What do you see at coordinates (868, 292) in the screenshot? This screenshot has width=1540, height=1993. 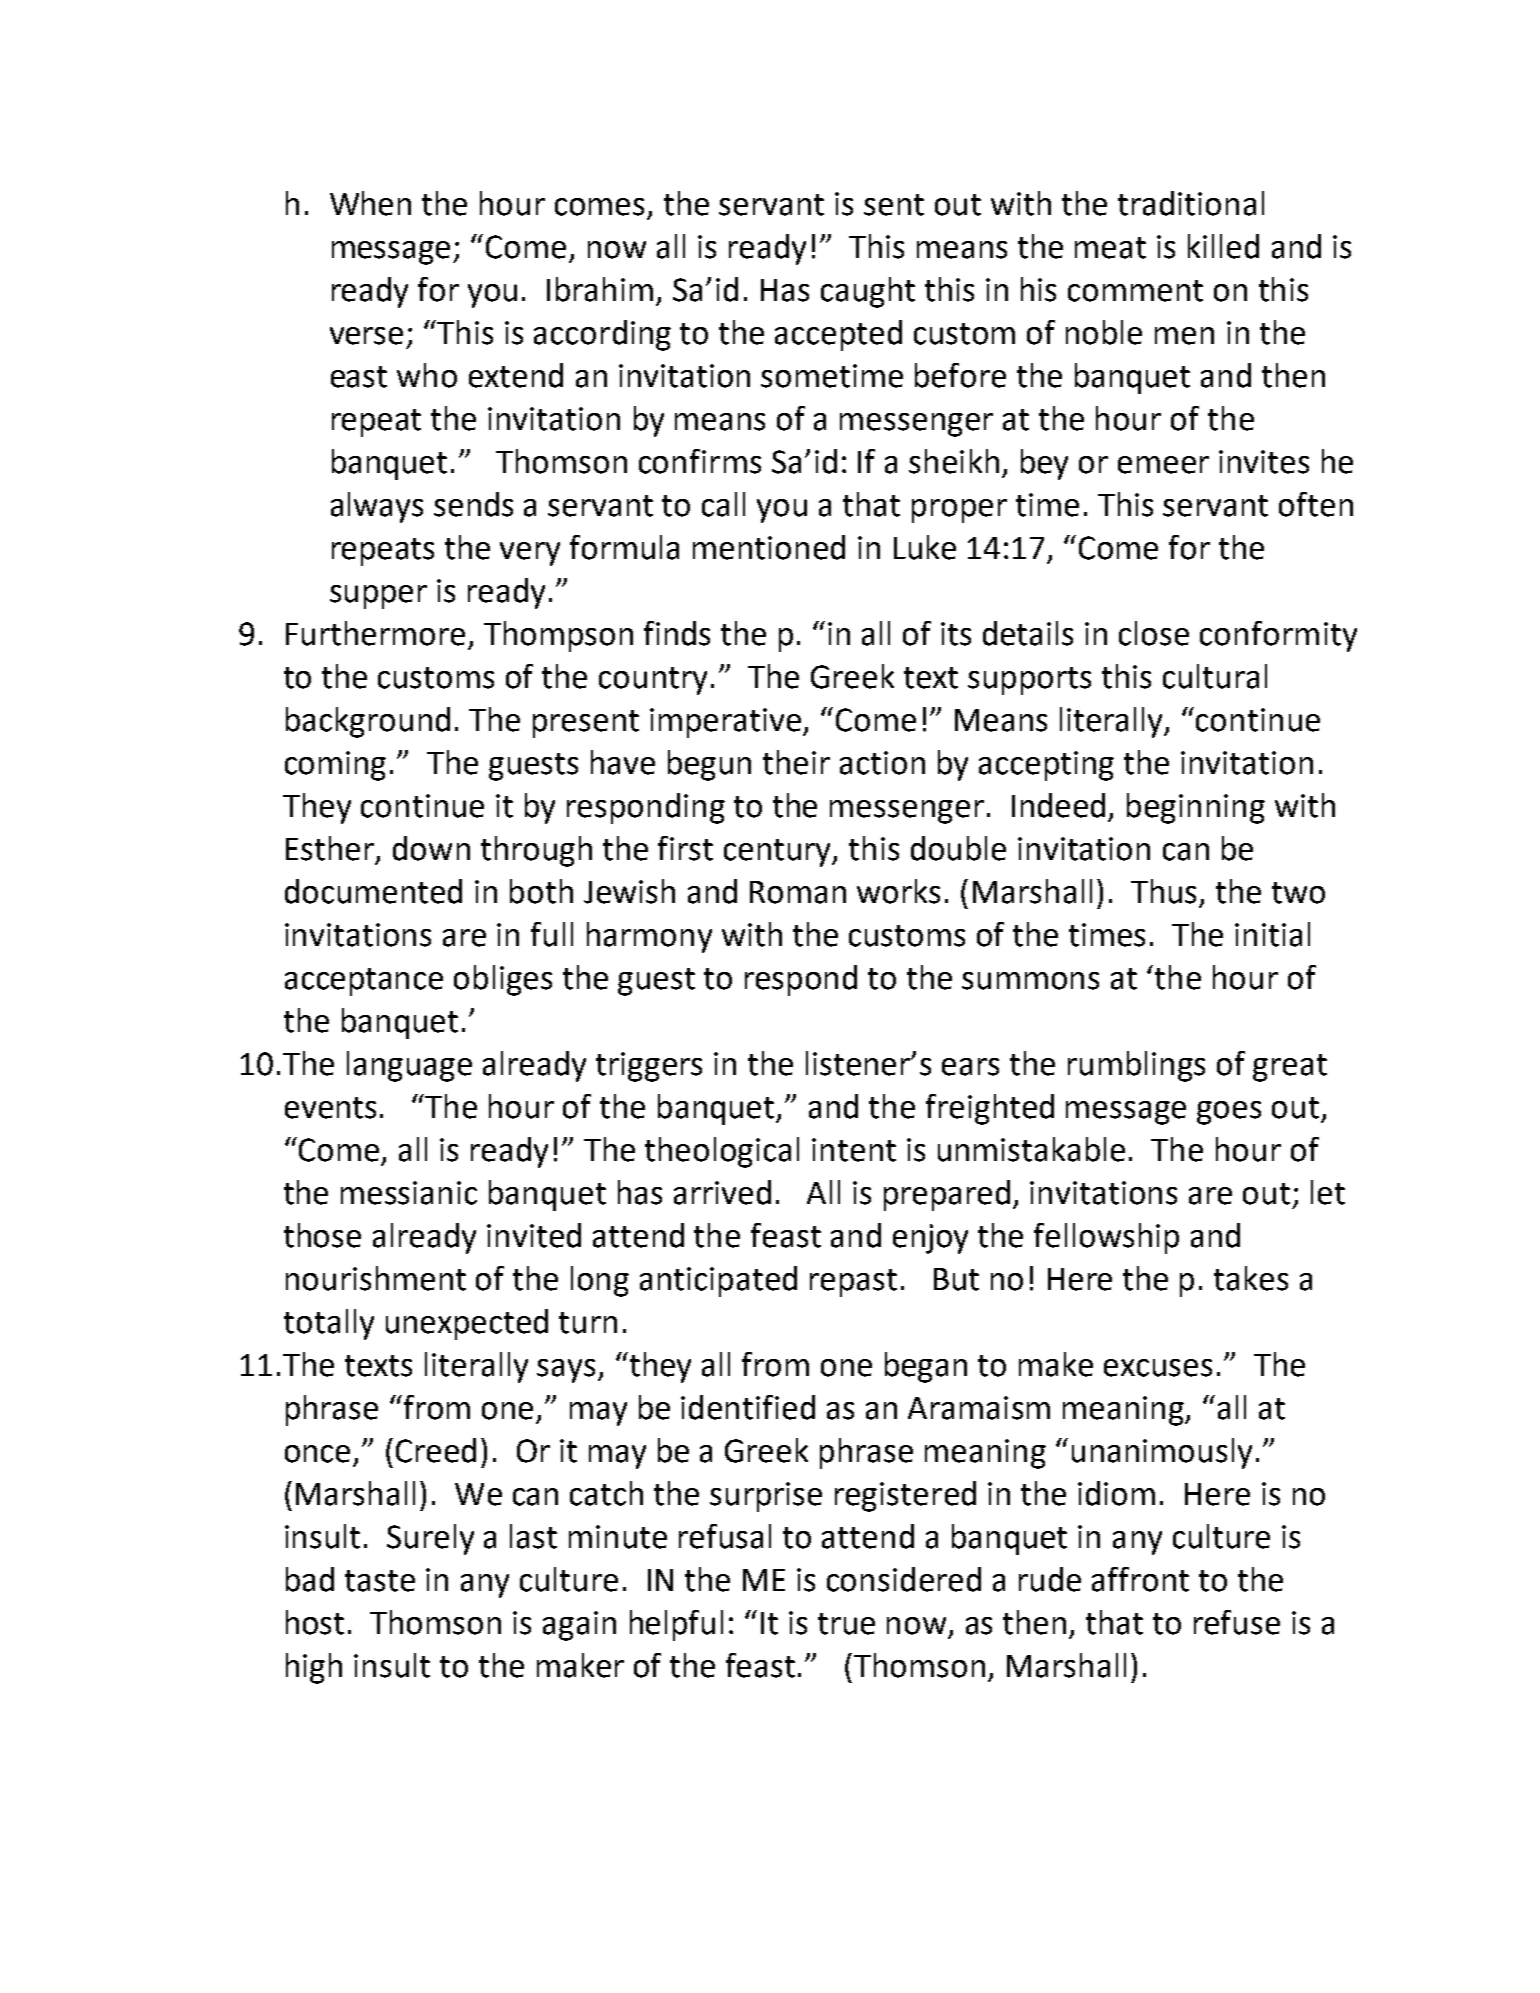 I see `caught` at bounding box center [868, 292].
